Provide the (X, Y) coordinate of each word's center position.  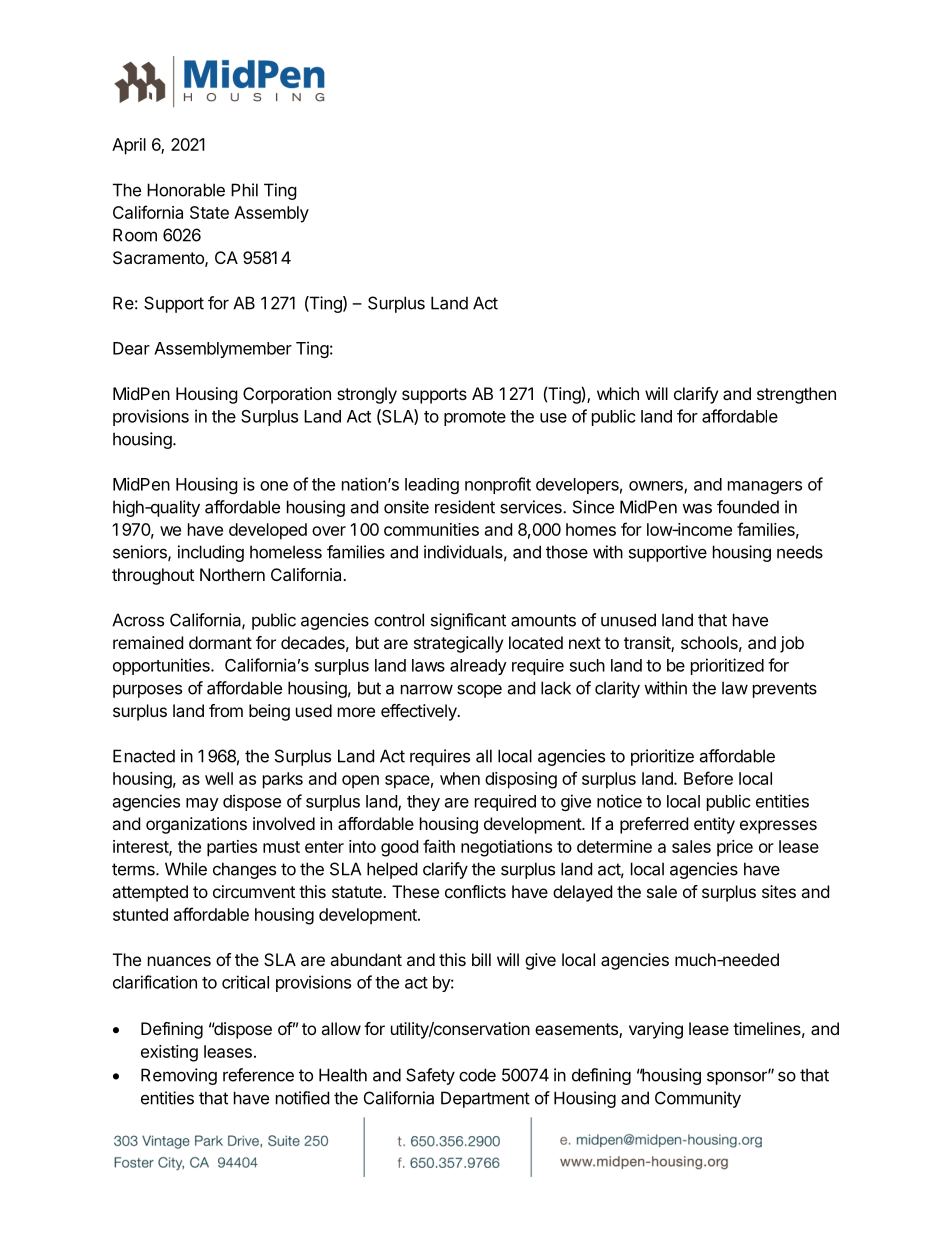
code (477, 1075)
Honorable (186, 190)
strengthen (796, 395)
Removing (179, 1076)
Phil (244, 190)
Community (698, 1099)
